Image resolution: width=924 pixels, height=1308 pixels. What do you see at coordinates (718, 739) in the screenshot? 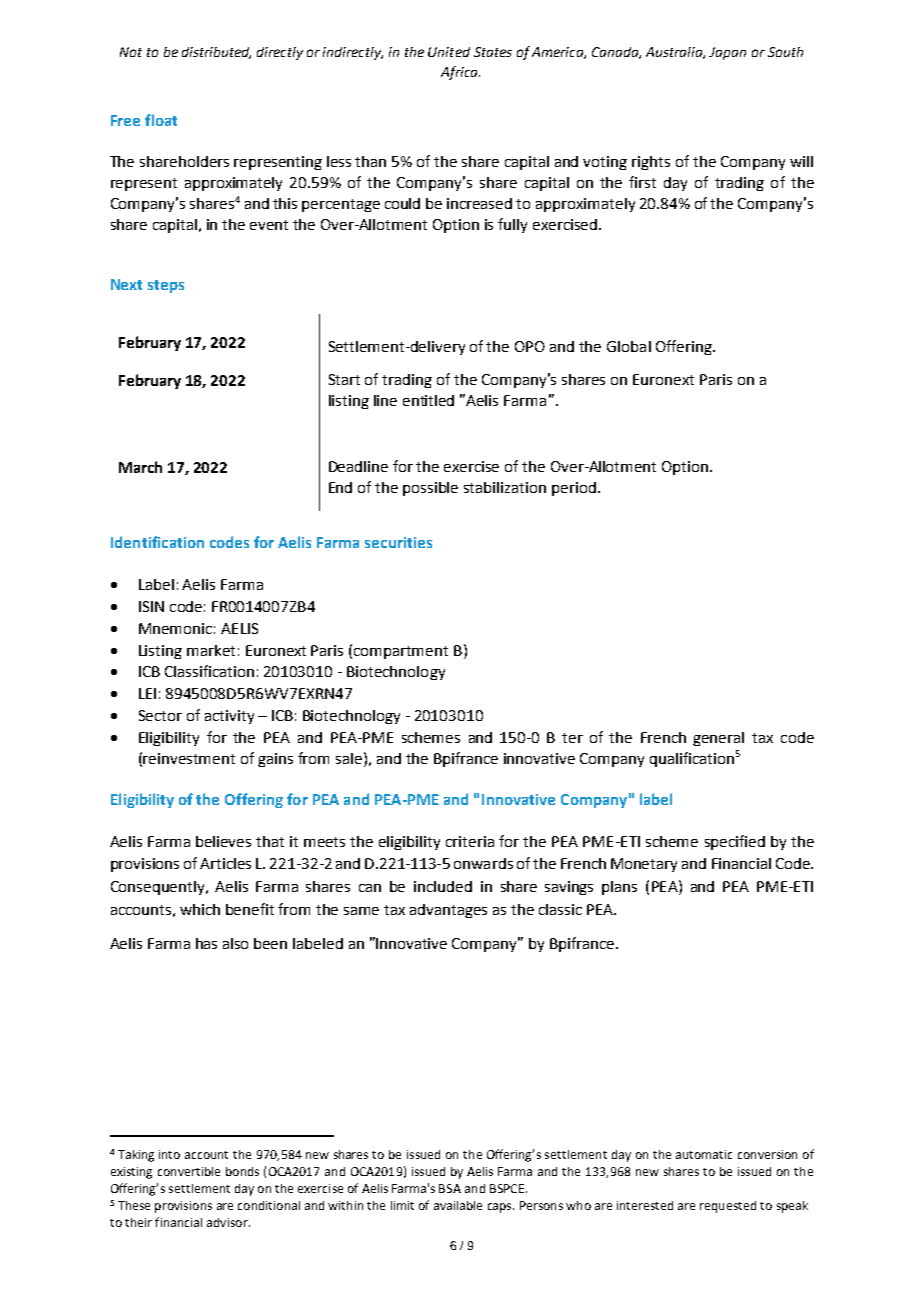
I see `general` at bounding box center [718, 739].
